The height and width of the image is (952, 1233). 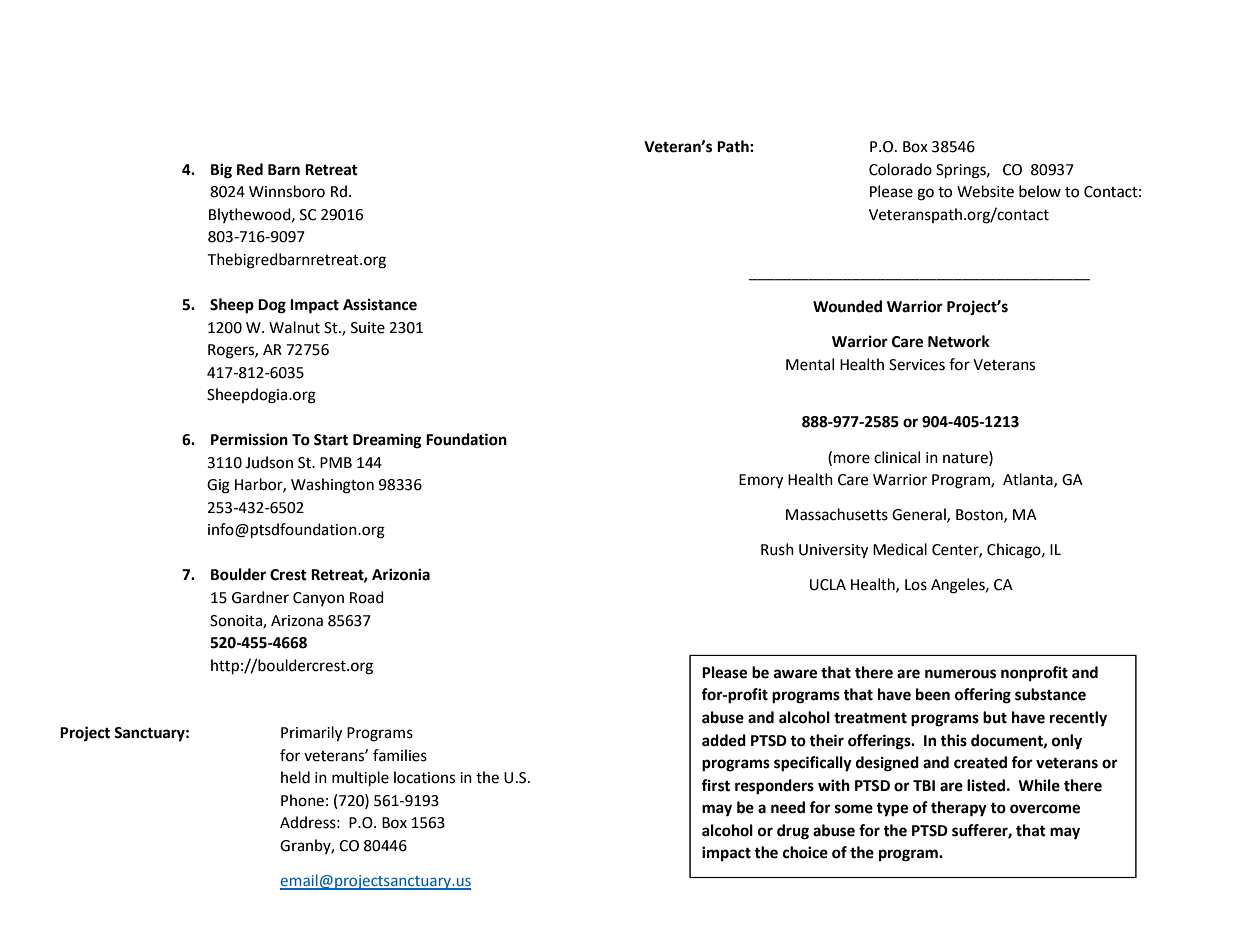 What do you see at coordinates (380, 304) in the image?
I see `Assistance` at bounding box center [380, 304].
